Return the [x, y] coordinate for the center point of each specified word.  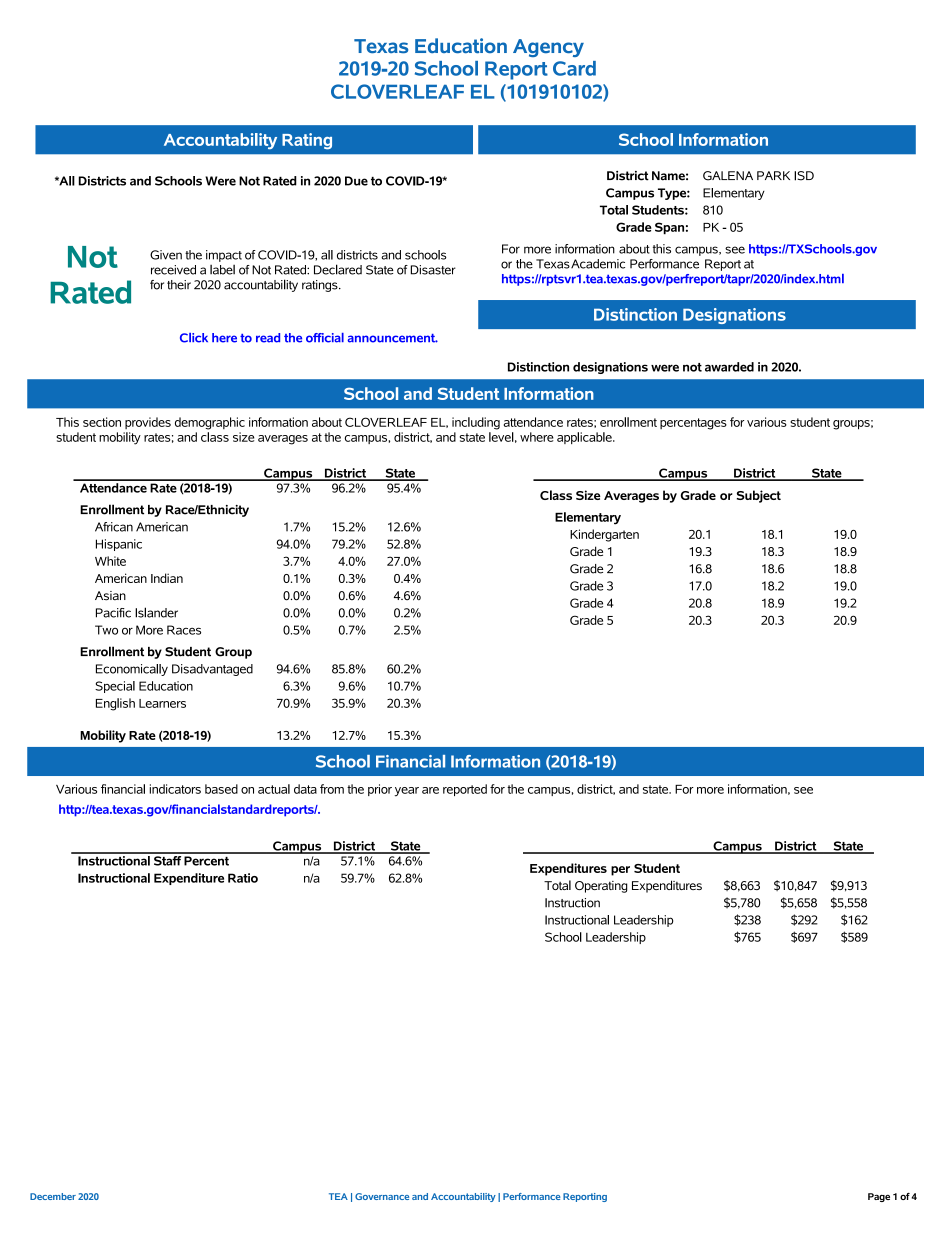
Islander [156, 612]
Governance [382, 1196]
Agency [548, 48]
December [53, 1196]
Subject [759, 496]
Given [166, 255]
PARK [773, 175]
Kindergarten [604, 535]
